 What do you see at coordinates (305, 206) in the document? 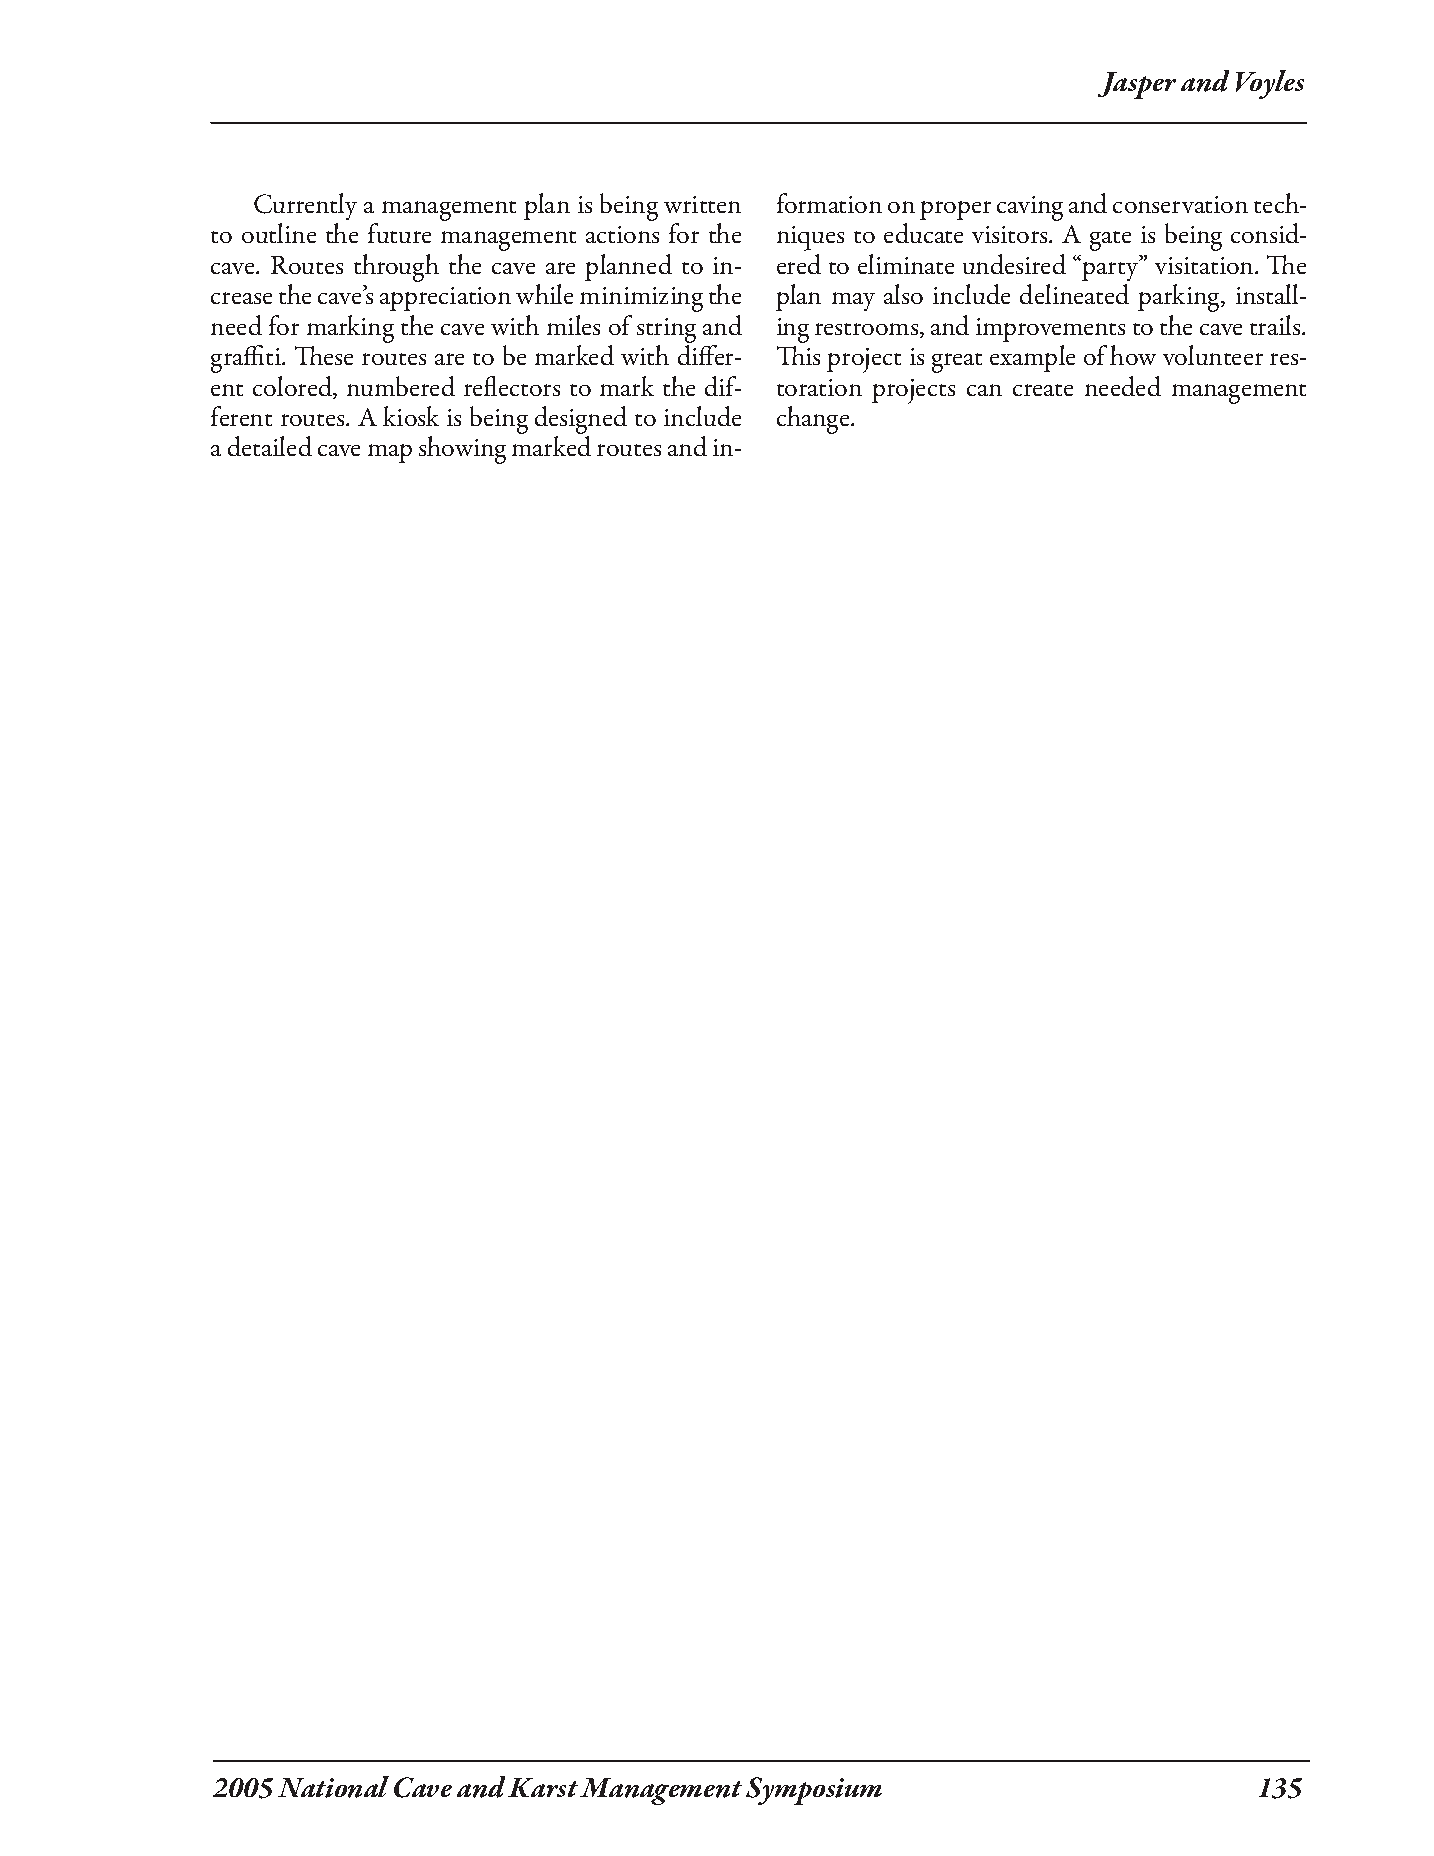
I see `Currently` at bounding box center [305, 206].
